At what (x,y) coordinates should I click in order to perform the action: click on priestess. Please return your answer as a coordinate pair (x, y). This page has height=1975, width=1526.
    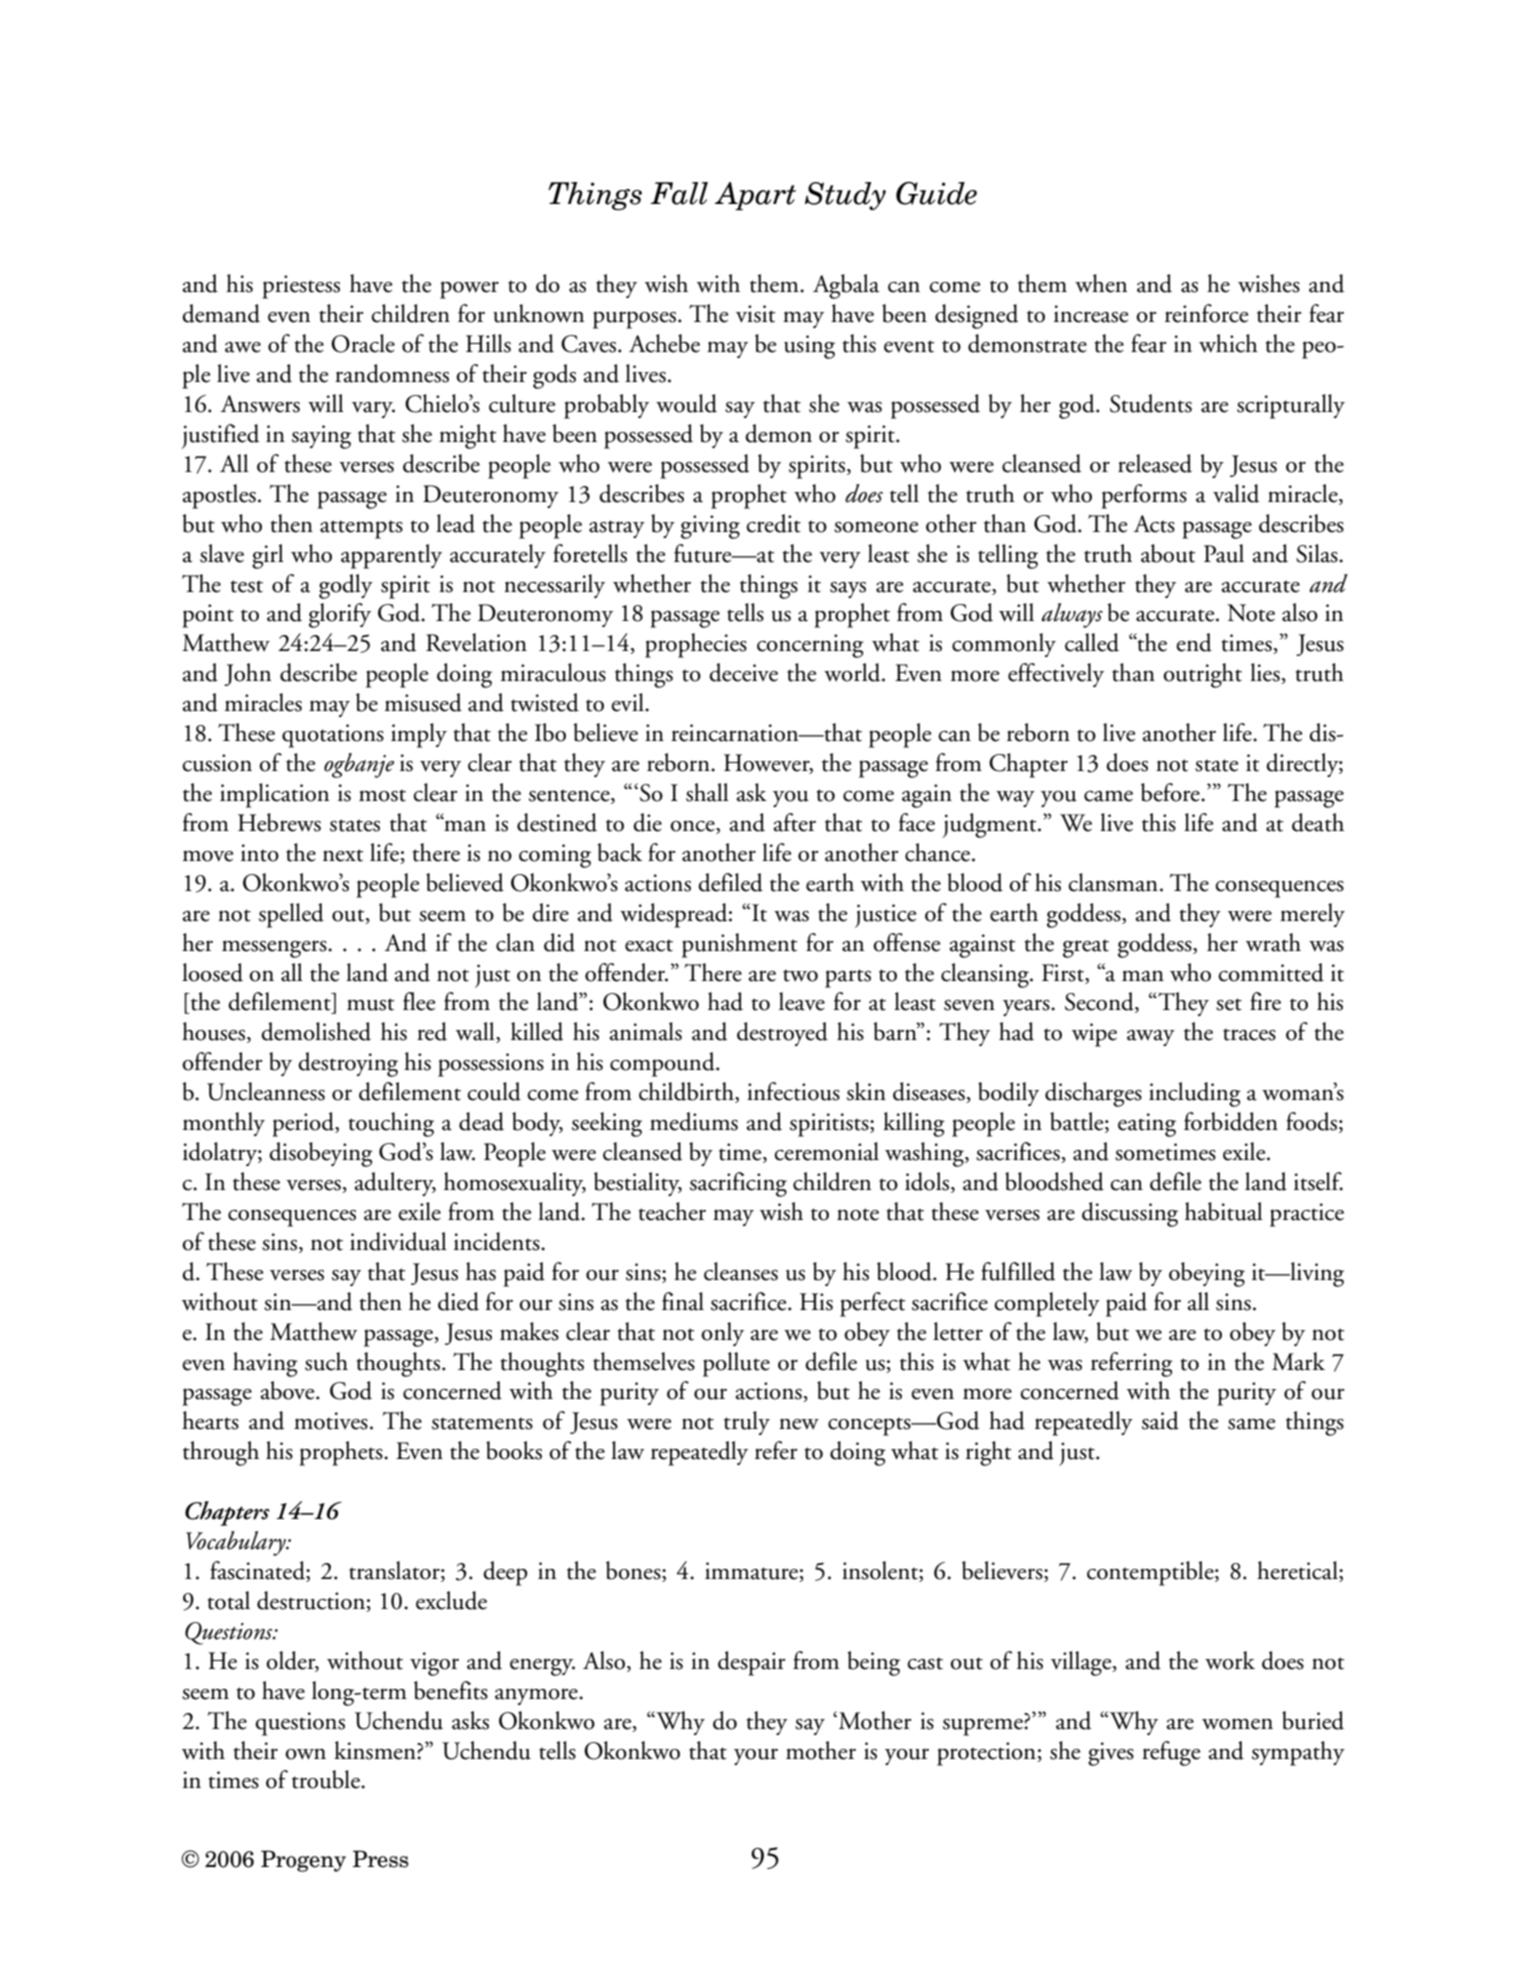
    Looking at the image, I should click on (301, 287).
